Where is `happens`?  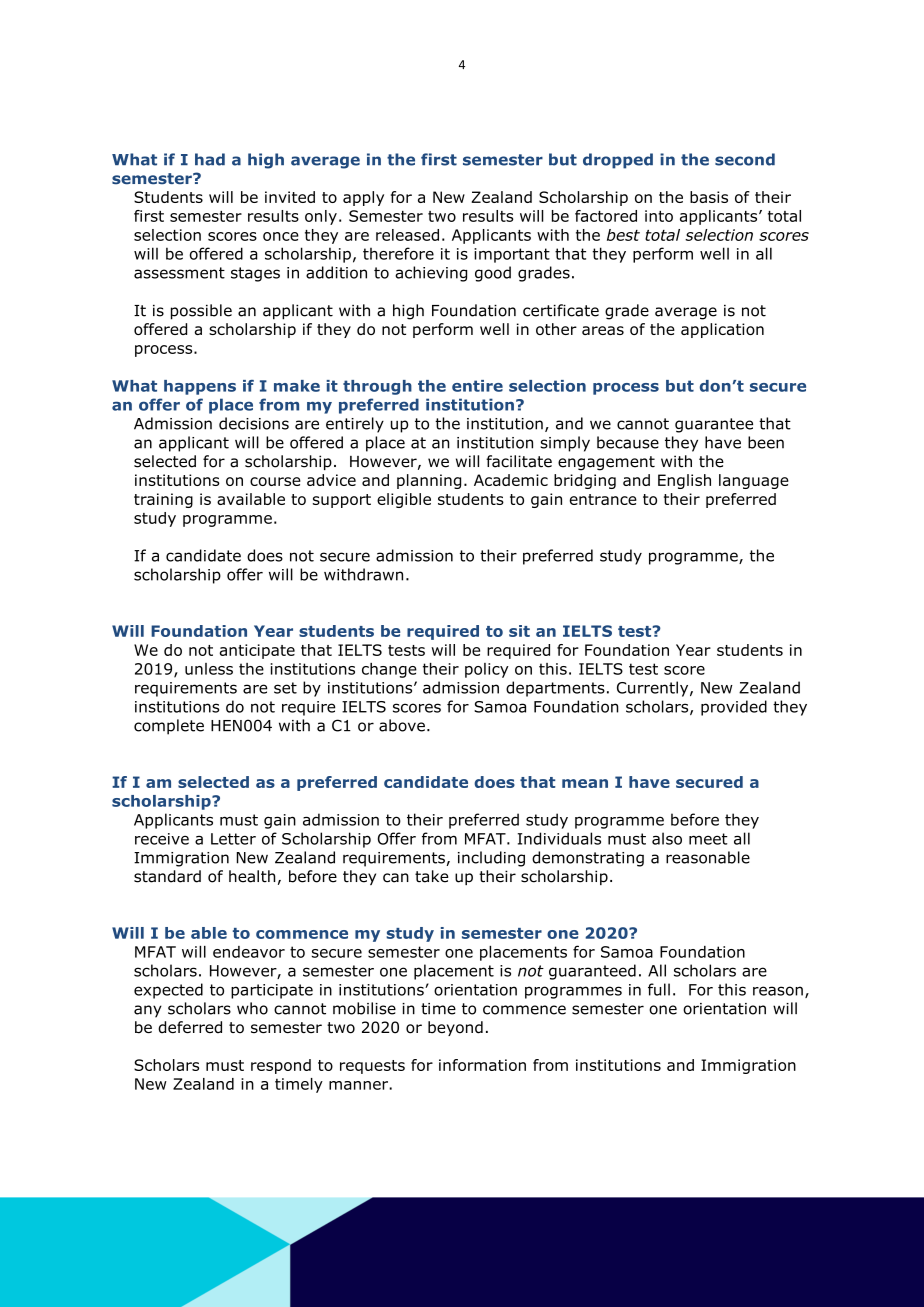 happens is located at coordinates (200, 387).
